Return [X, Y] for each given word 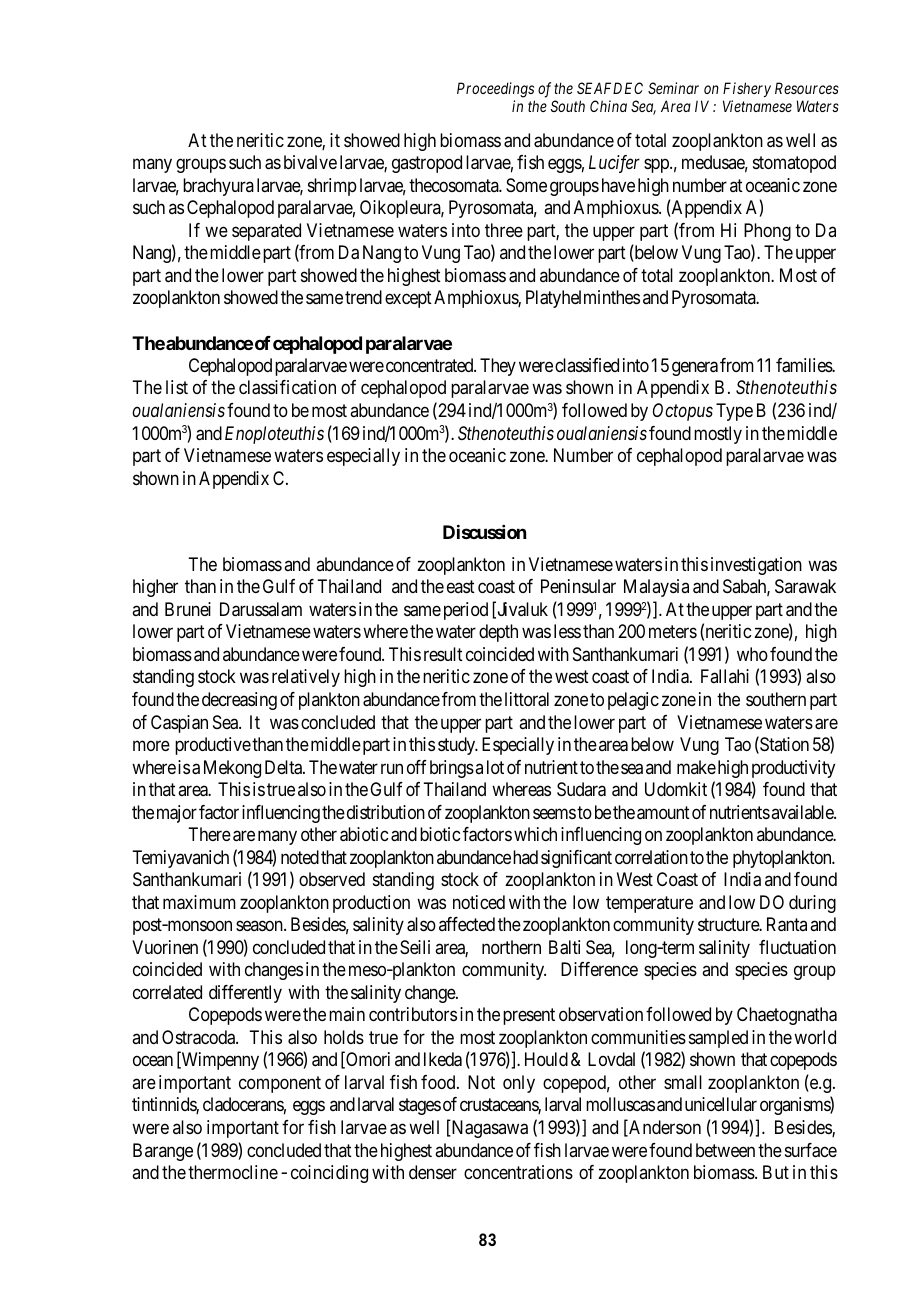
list [177, 387]
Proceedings [495, 90]
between [725, 1150]
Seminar [673, 88]
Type [734, 412]
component [280, 1084]
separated [266, 232]
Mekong [232, 769]
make [696, 767]
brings [452, 769]
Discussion [484, 532]
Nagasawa [488, 1129]
